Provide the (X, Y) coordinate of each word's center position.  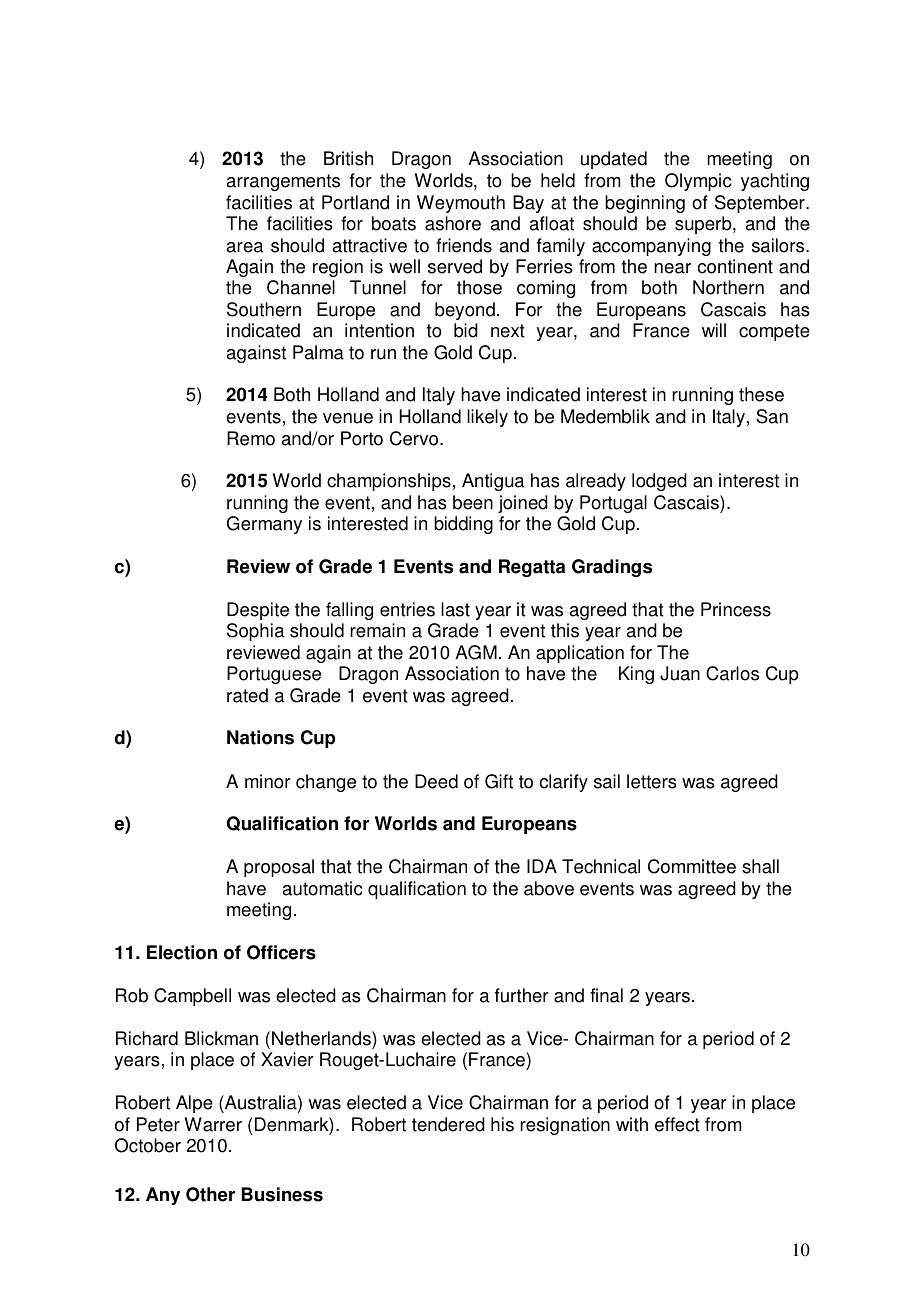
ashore (453, 223)
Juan (680, 673)
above (549, 888)
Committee (692, 866)
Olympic (698, 182)
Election (182, 952)
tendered (448, 1124)
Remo (251, 438)
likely (487, 418)
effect (677, 1124)
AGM (476, 652)
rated (247, 695)
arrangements (283, 182)
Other (210, 1194)
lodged (659, 482)
